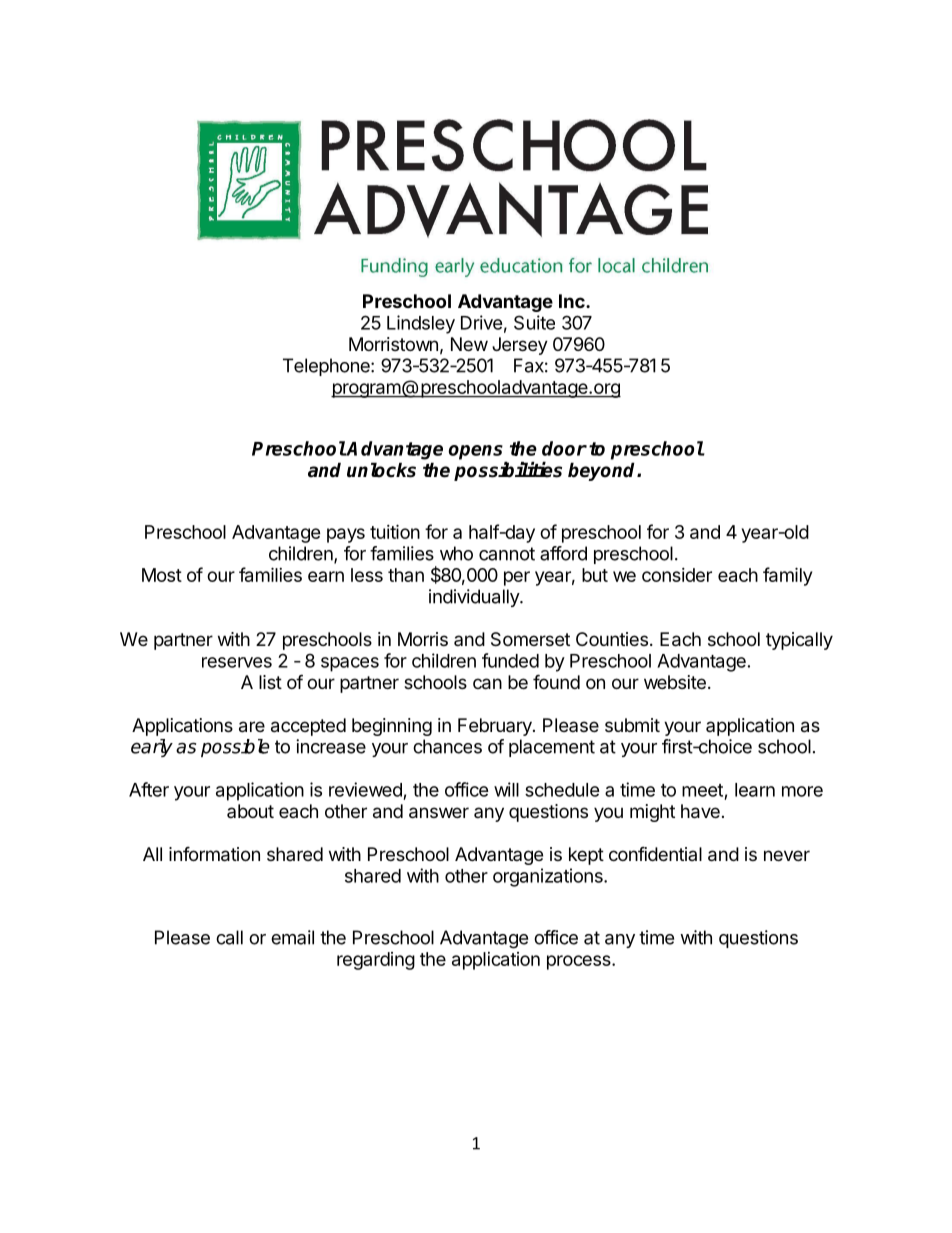 The width and height of the screenshot is (952, 1233). I want to click on Drive, so click(482, 322).
